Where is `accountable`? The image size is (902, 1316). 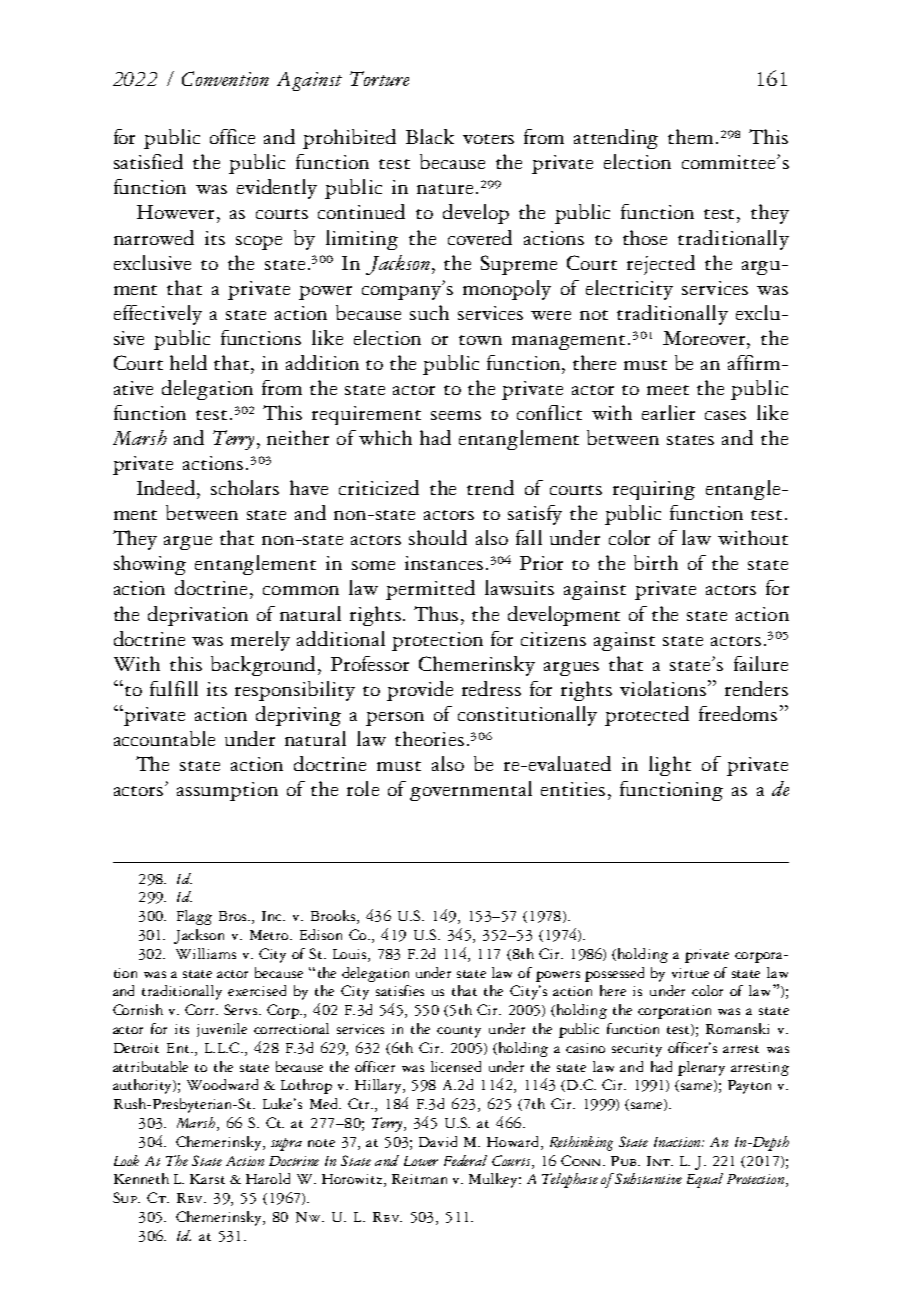
accountable is located at coordinates (164, 738).
